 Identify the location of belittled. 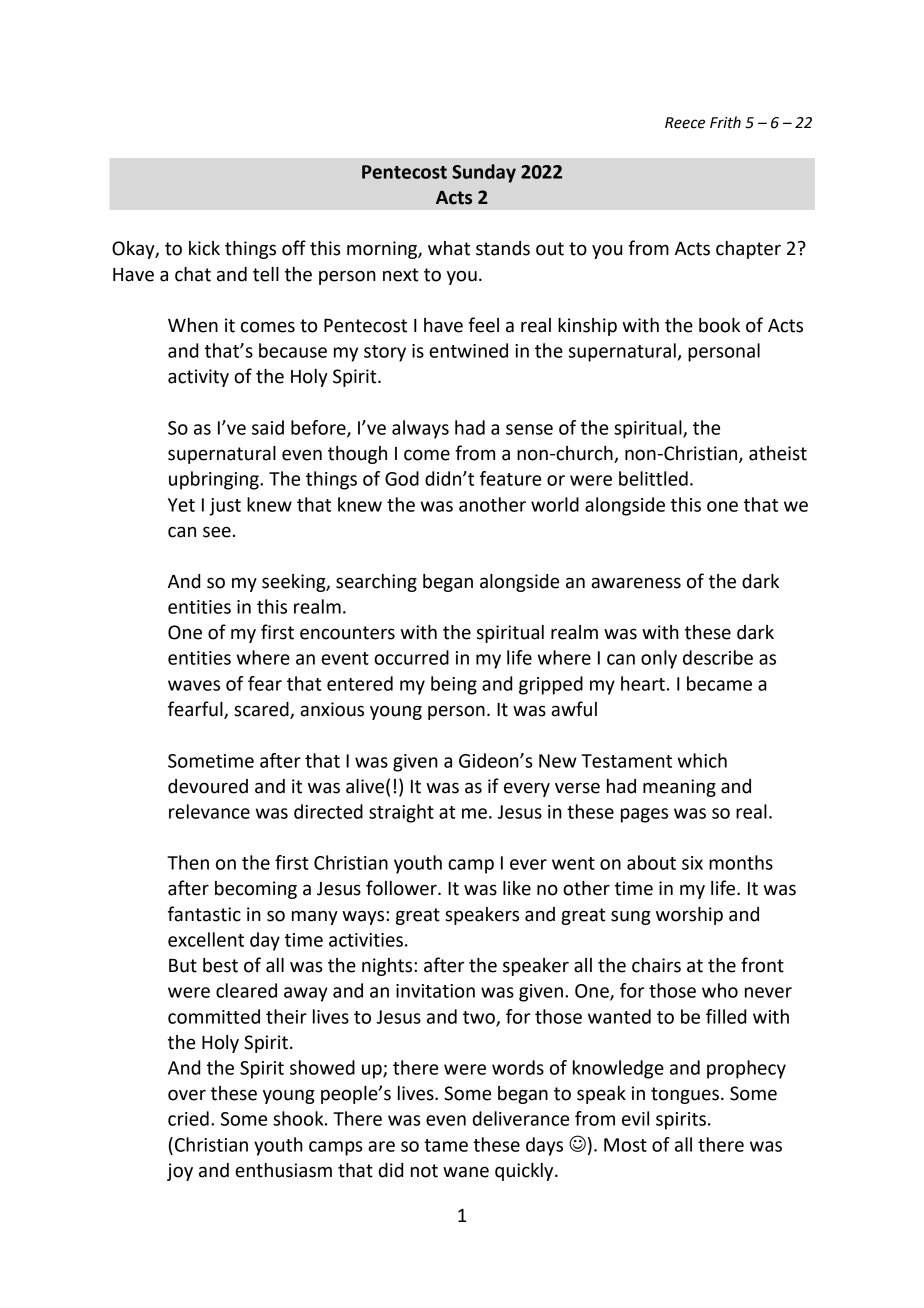
(653, 478).
